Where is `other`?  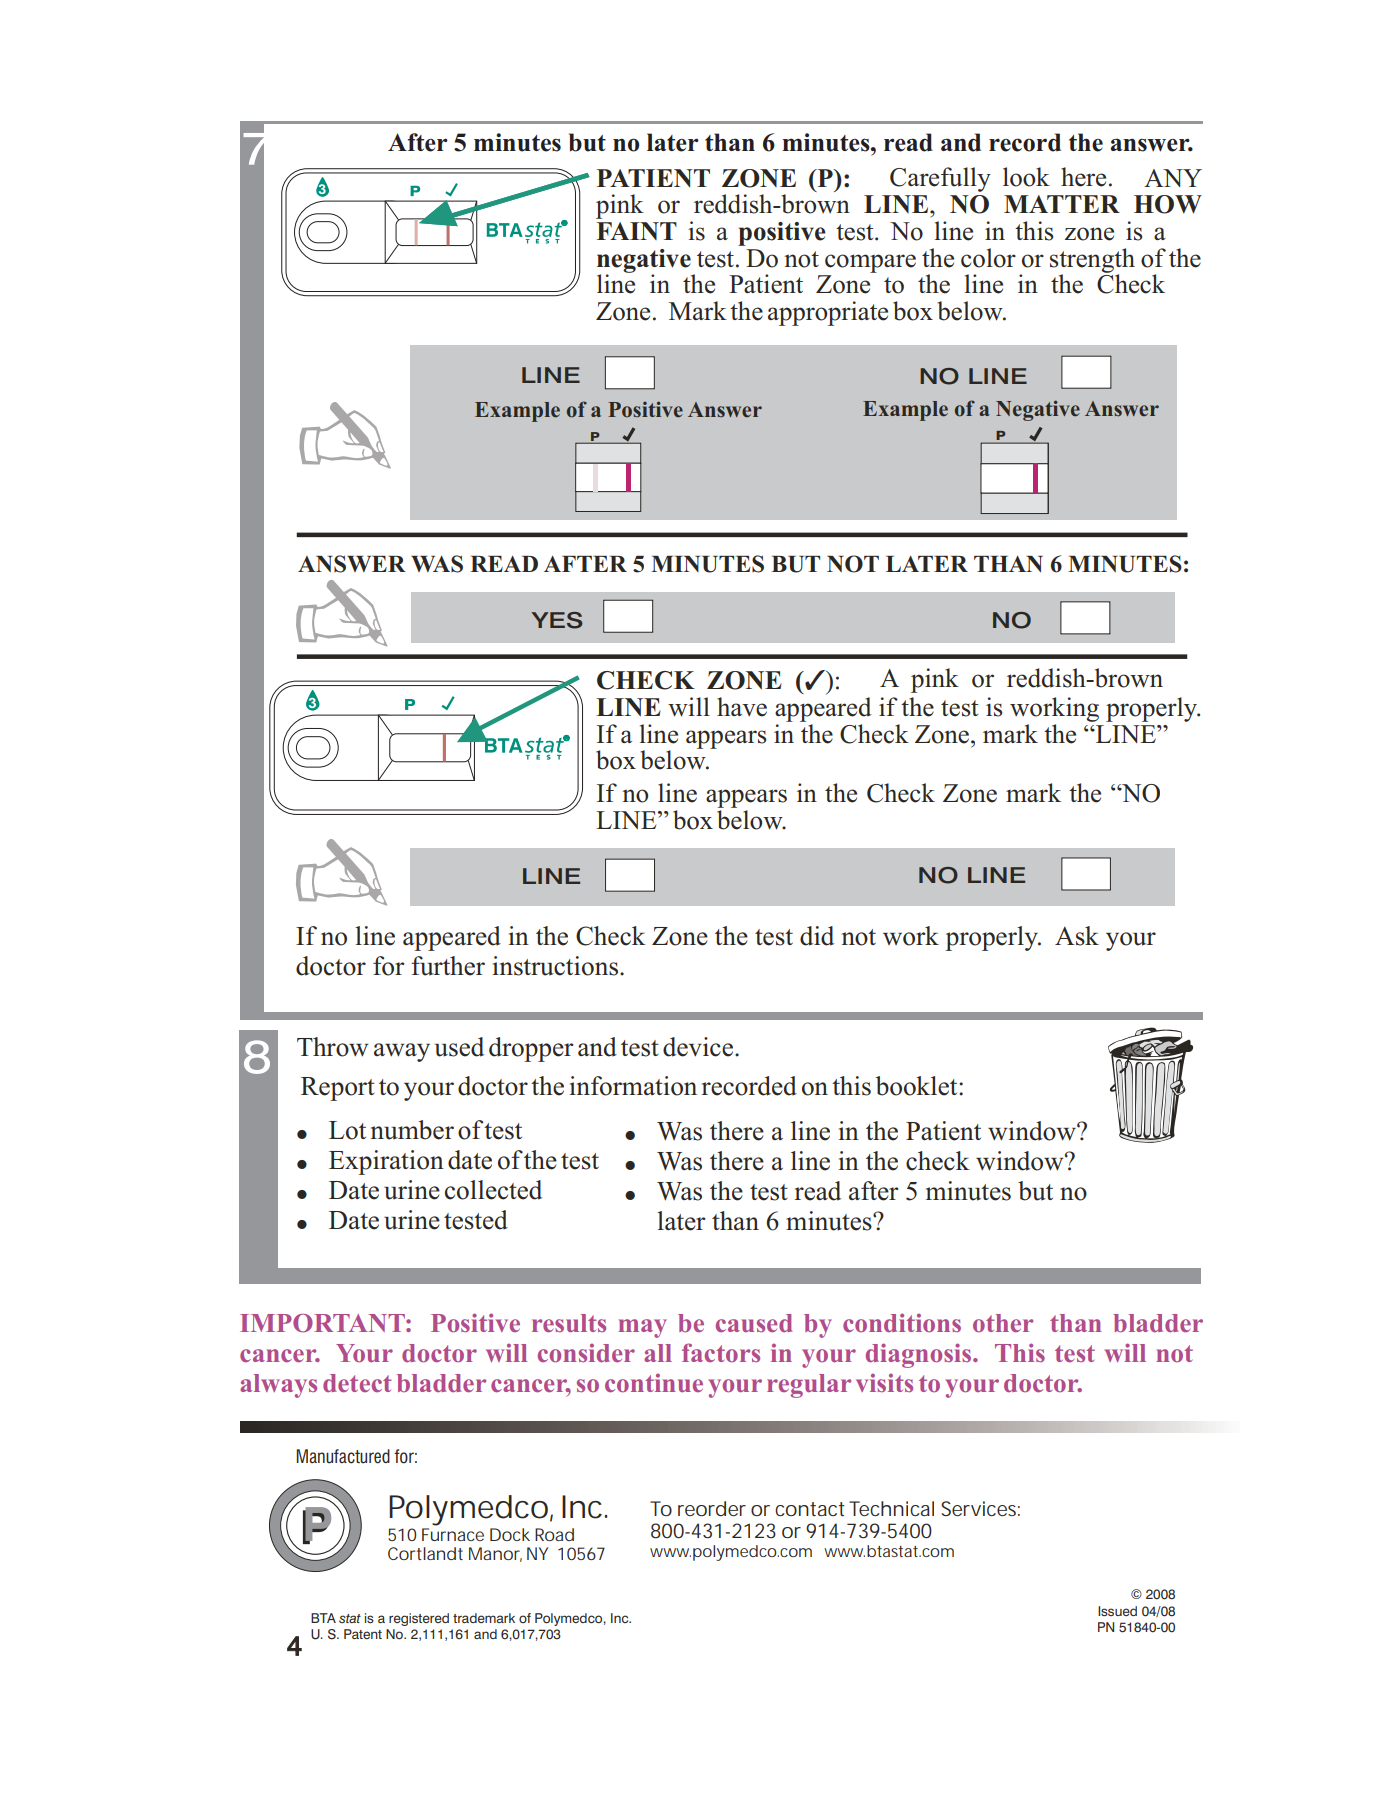
other is located at coordinates (1003, 1323).
